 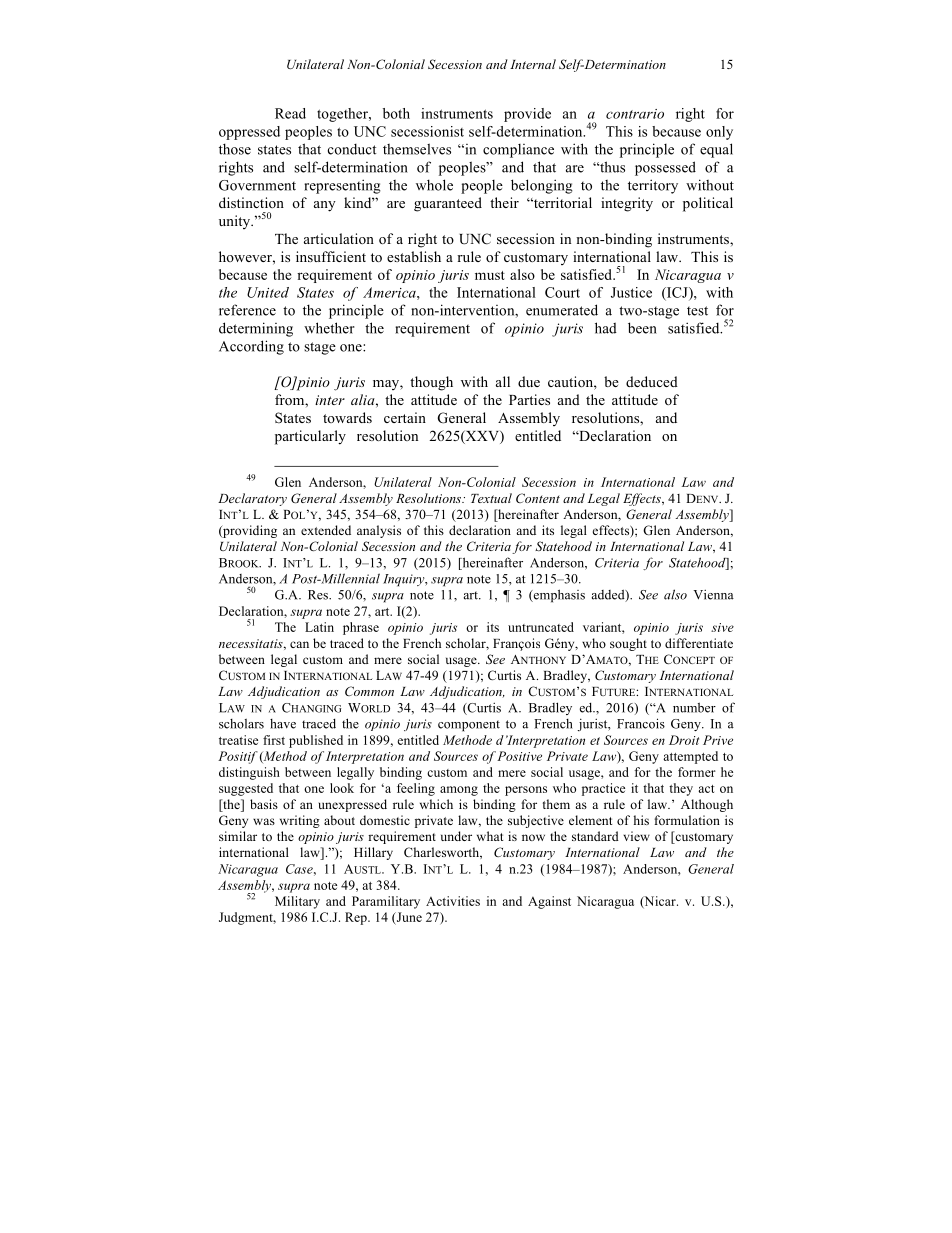 What do you see at coordinates (518, 151) in the page?
I see `compliance` at bounding box center [518, 151].
